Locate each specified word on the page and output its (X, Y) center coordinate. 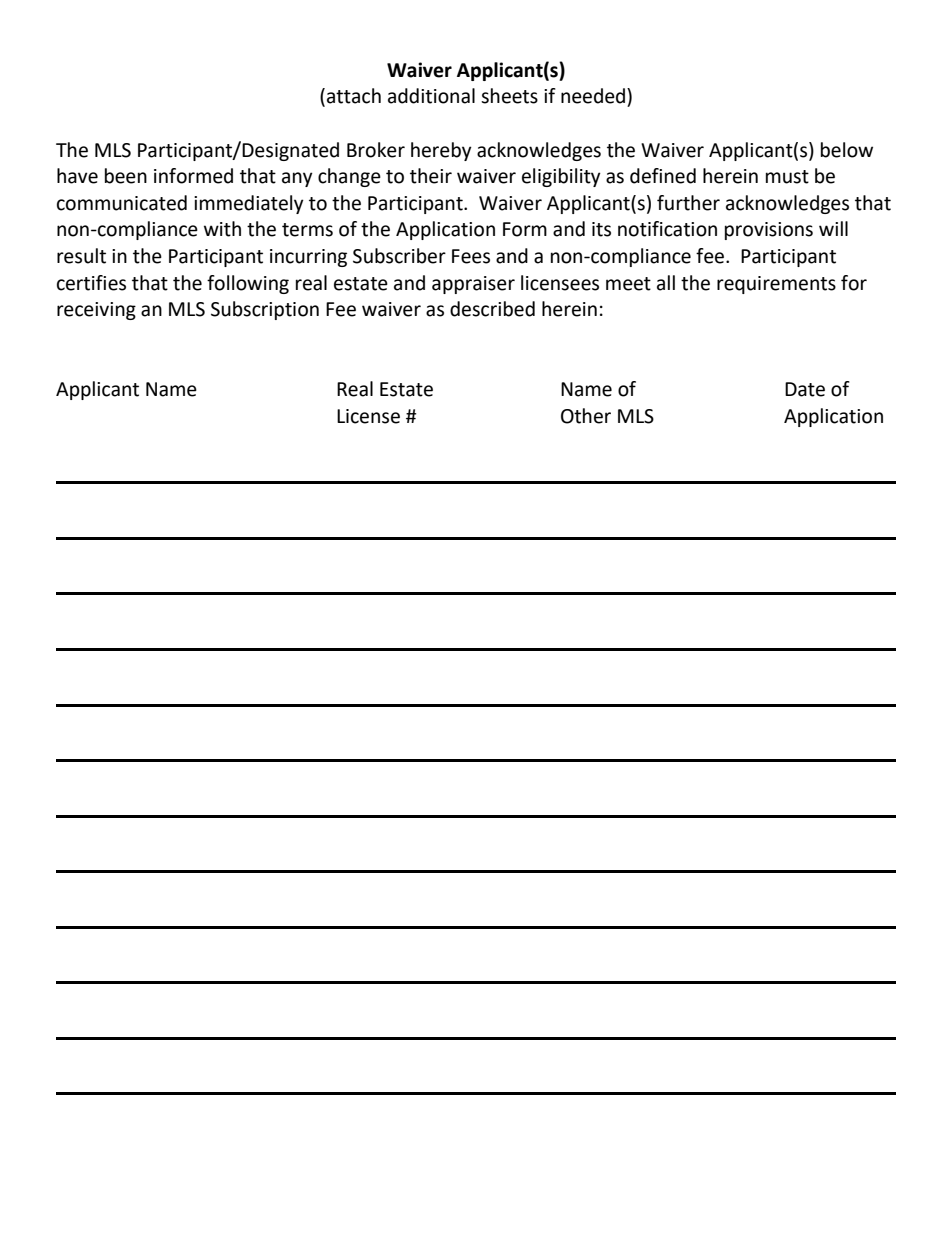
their (431, 176)
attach (354, 96)
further (688, 203)
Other (586, 416)
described (492, 309)
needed (594, 96)
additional (431, 96)
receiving (96, 311)
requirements (776, 285)
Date (805, 389)
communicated (122, 203)
